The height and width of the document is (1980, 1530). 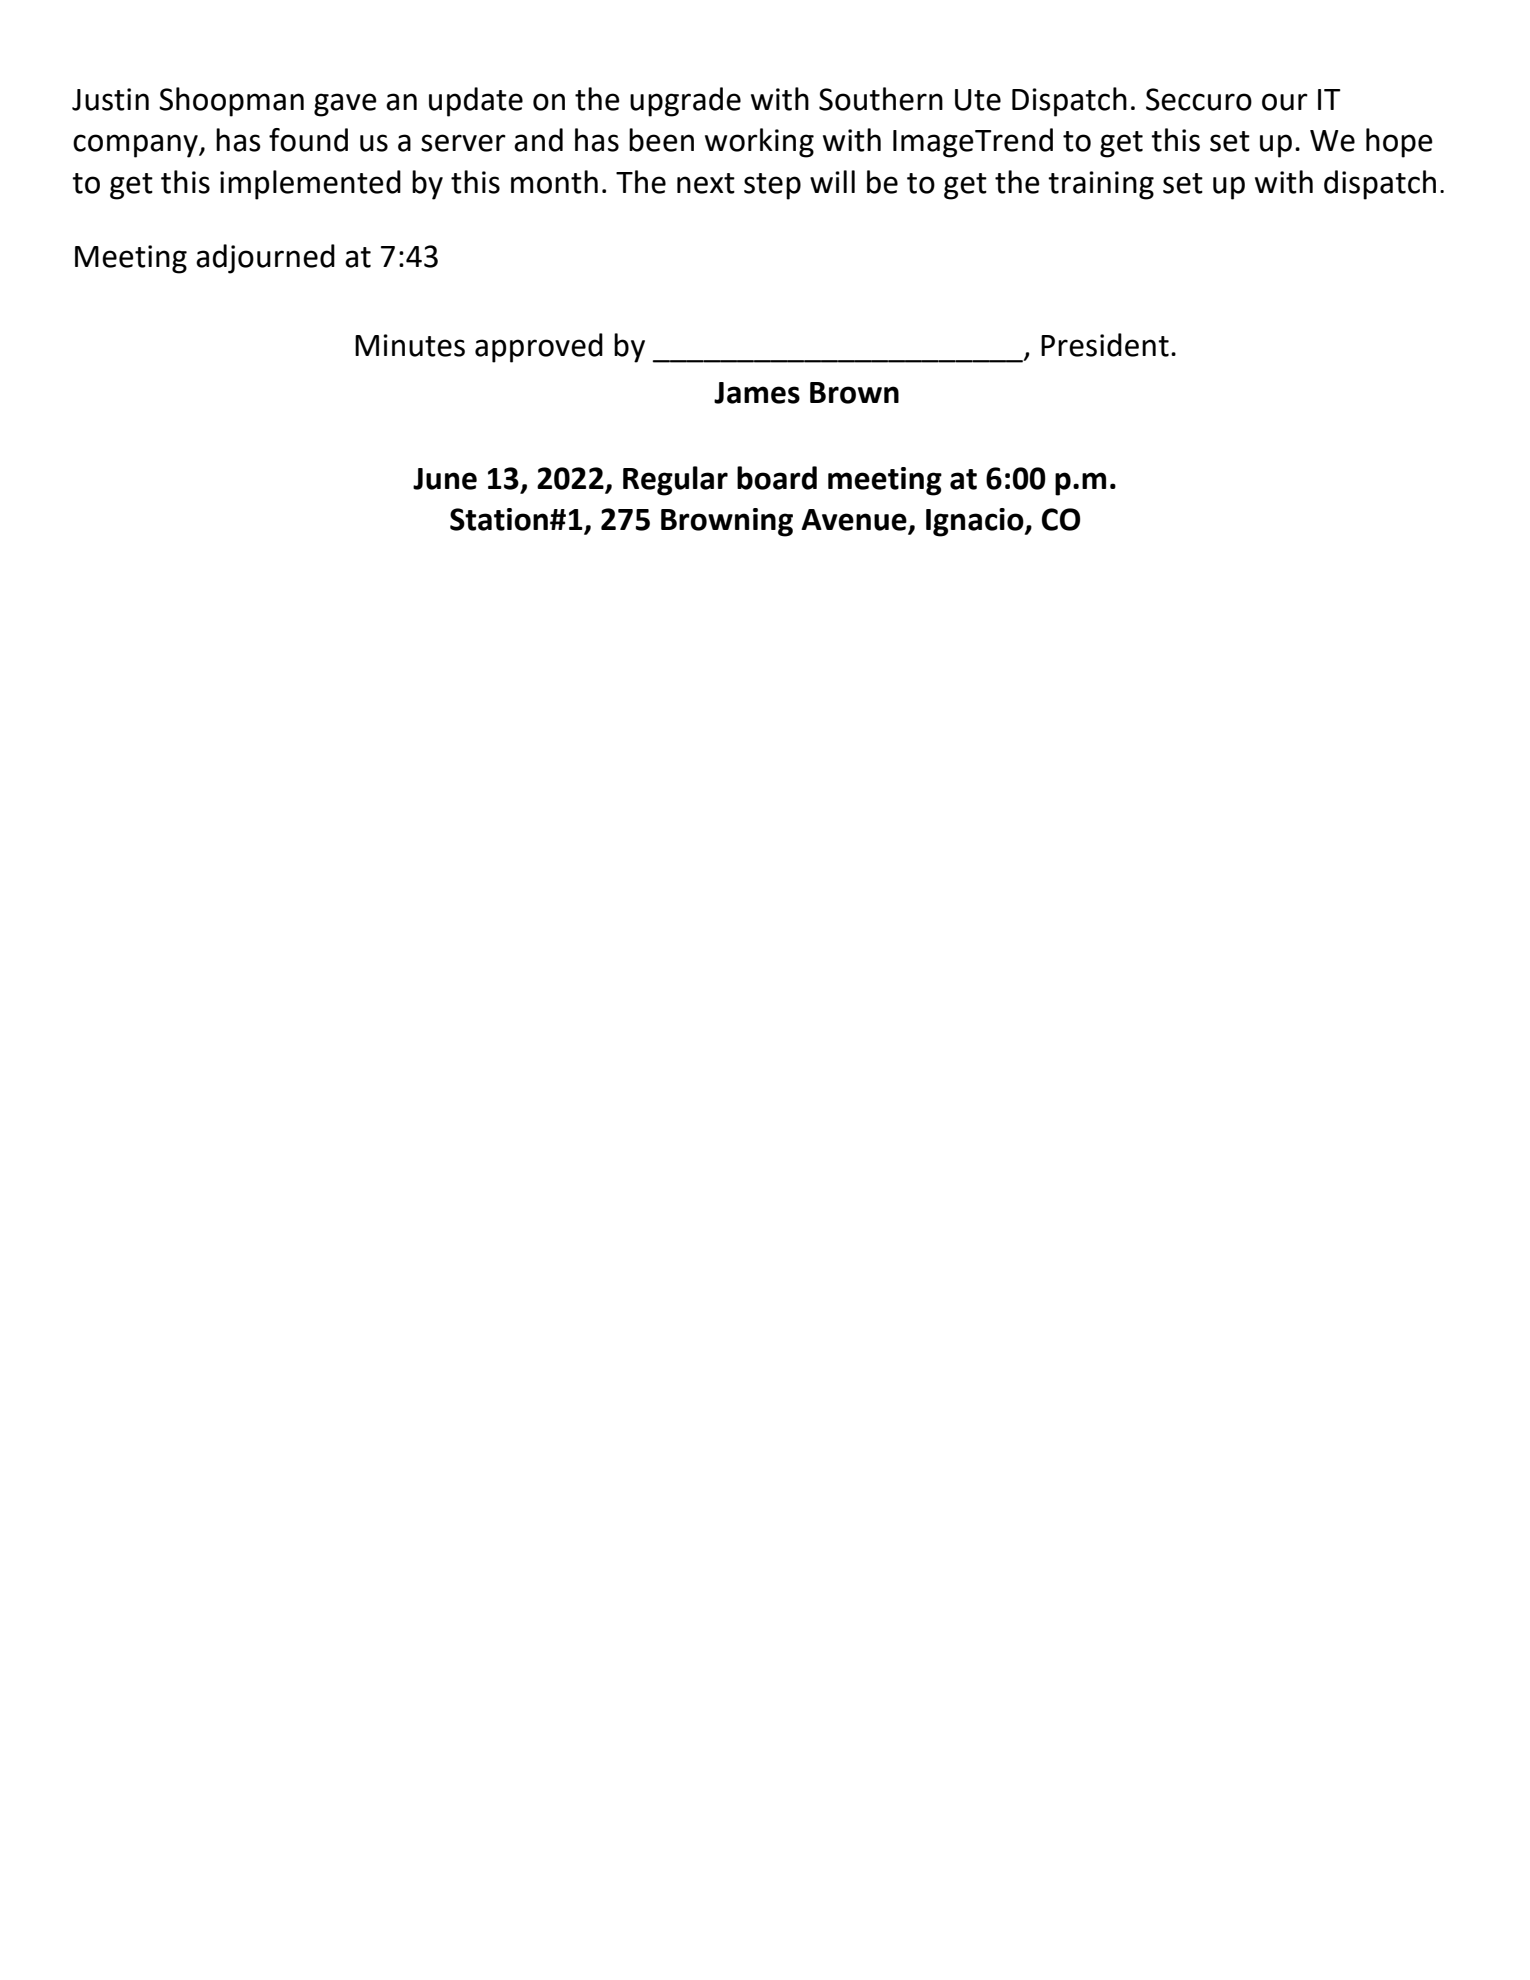 What do you see at coordinates (1101, 185) in the document?
I see `training` at bounding box center [1101, 185].
